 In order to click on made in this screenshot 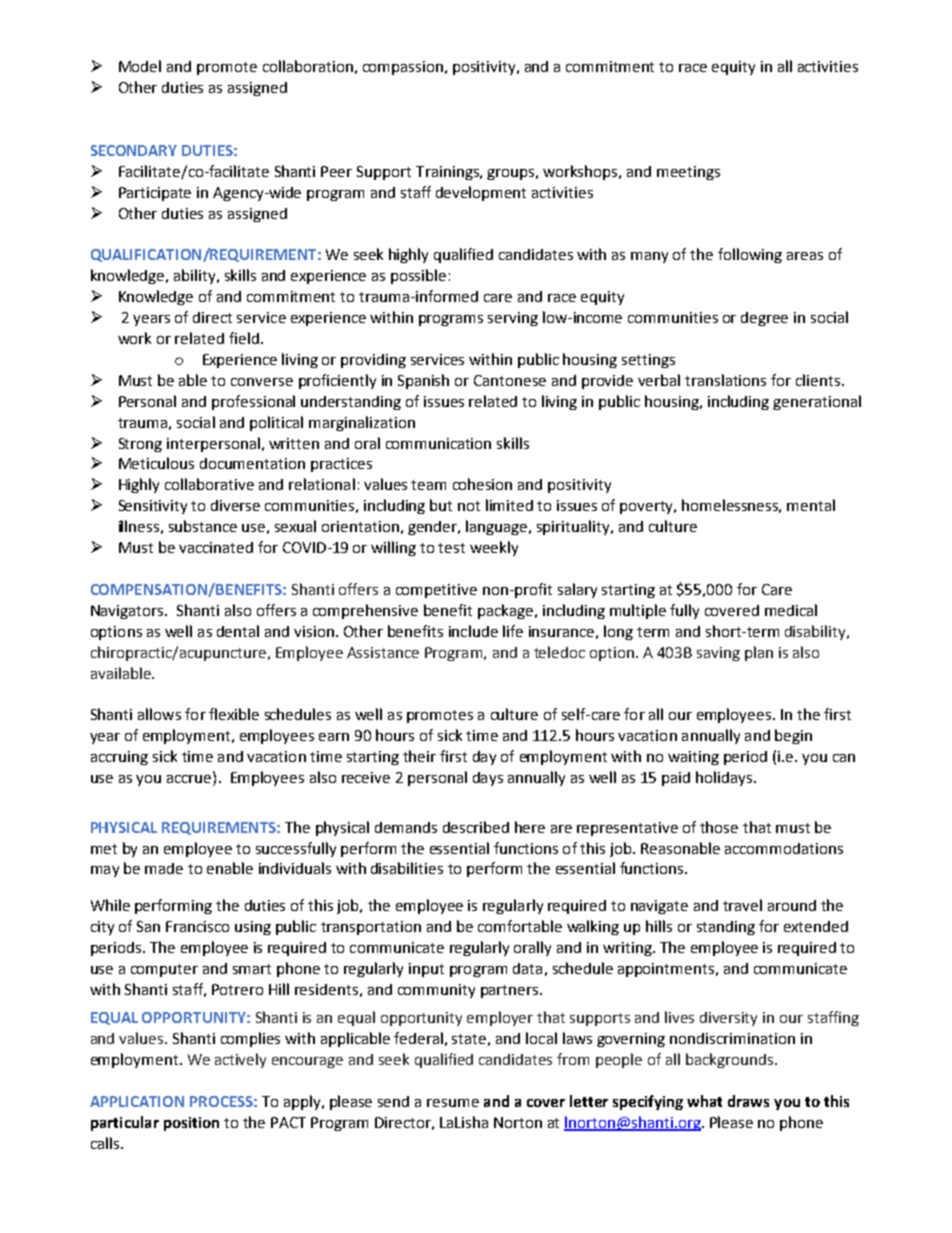, I will do `click(164, 868)`.
